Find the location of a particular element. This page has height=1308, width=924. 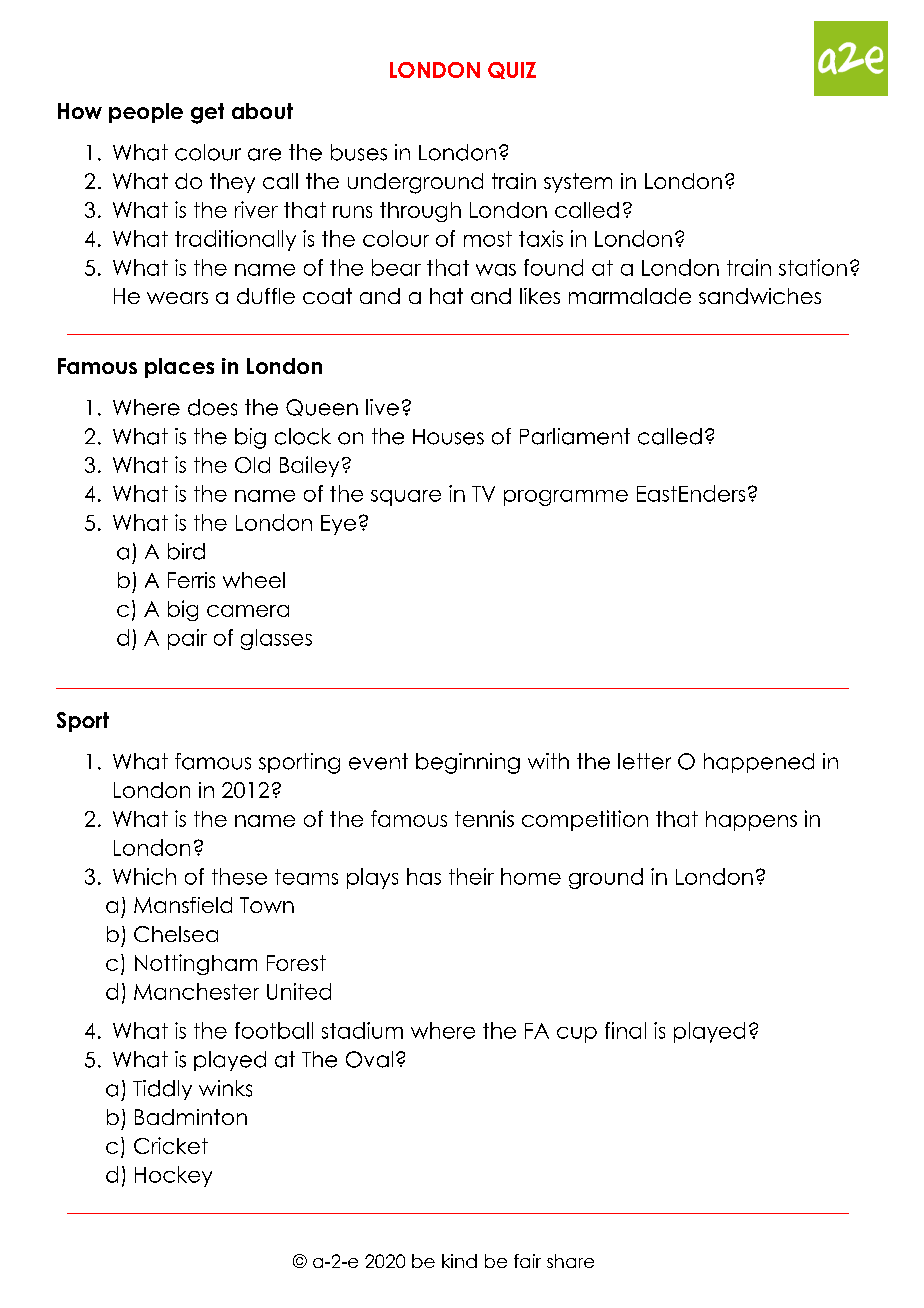

programme is located at coordinates (566, 498).
